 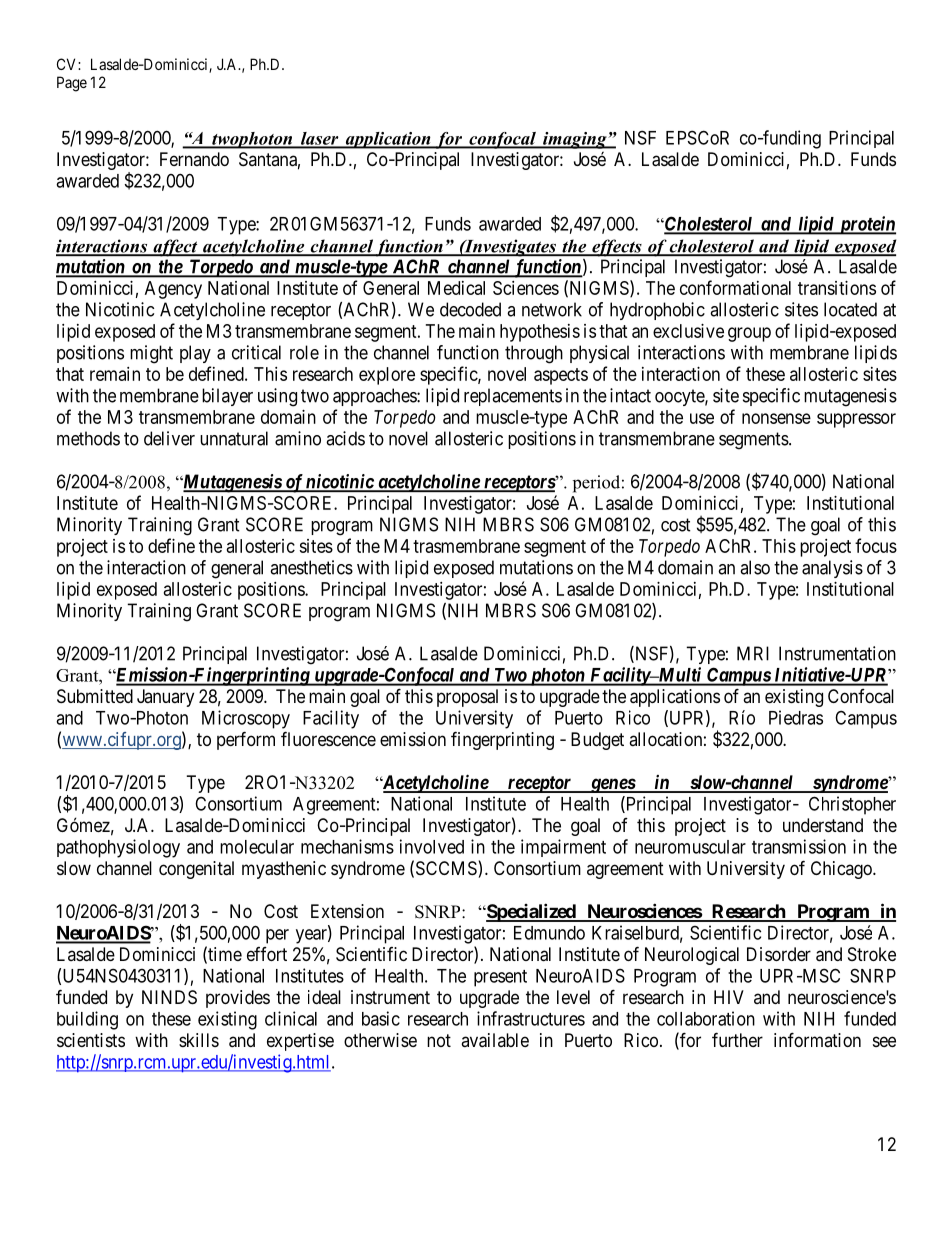 What do you see at coordinates (311, 567) in the page?
I see `anesthetics` at bounding box center [311, 567].
